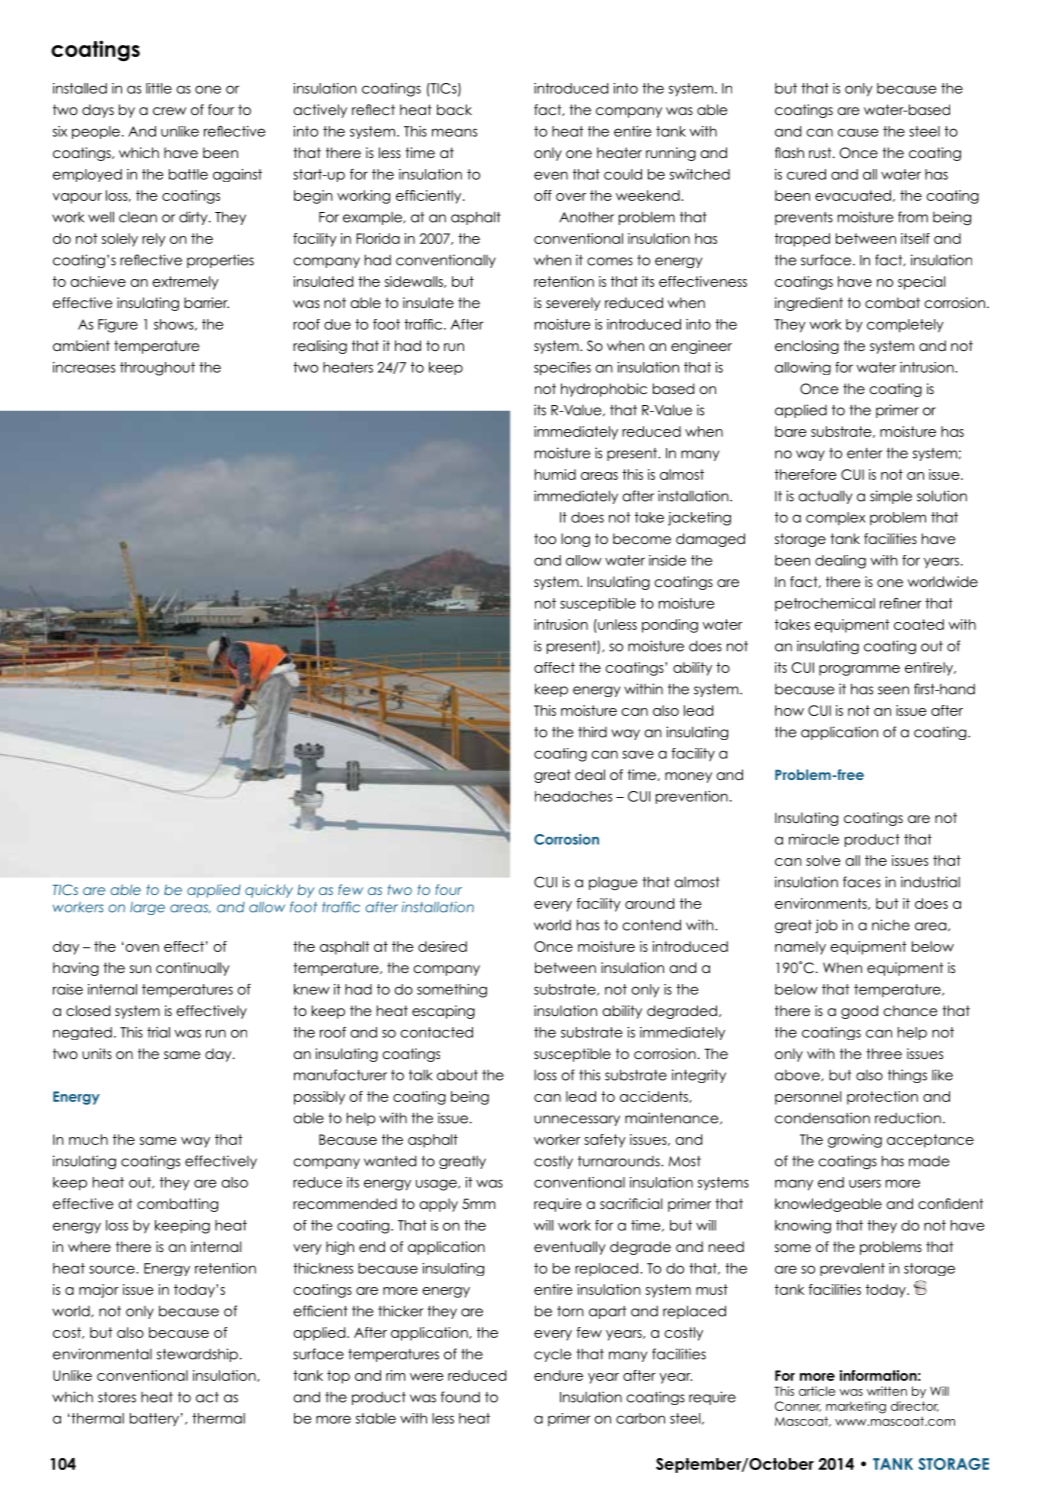 The image size is (1064, 1505). What do you see at coordinates (855, 1141) in the screenshot?
I see `growing` at bounding box center [855, 1141].
